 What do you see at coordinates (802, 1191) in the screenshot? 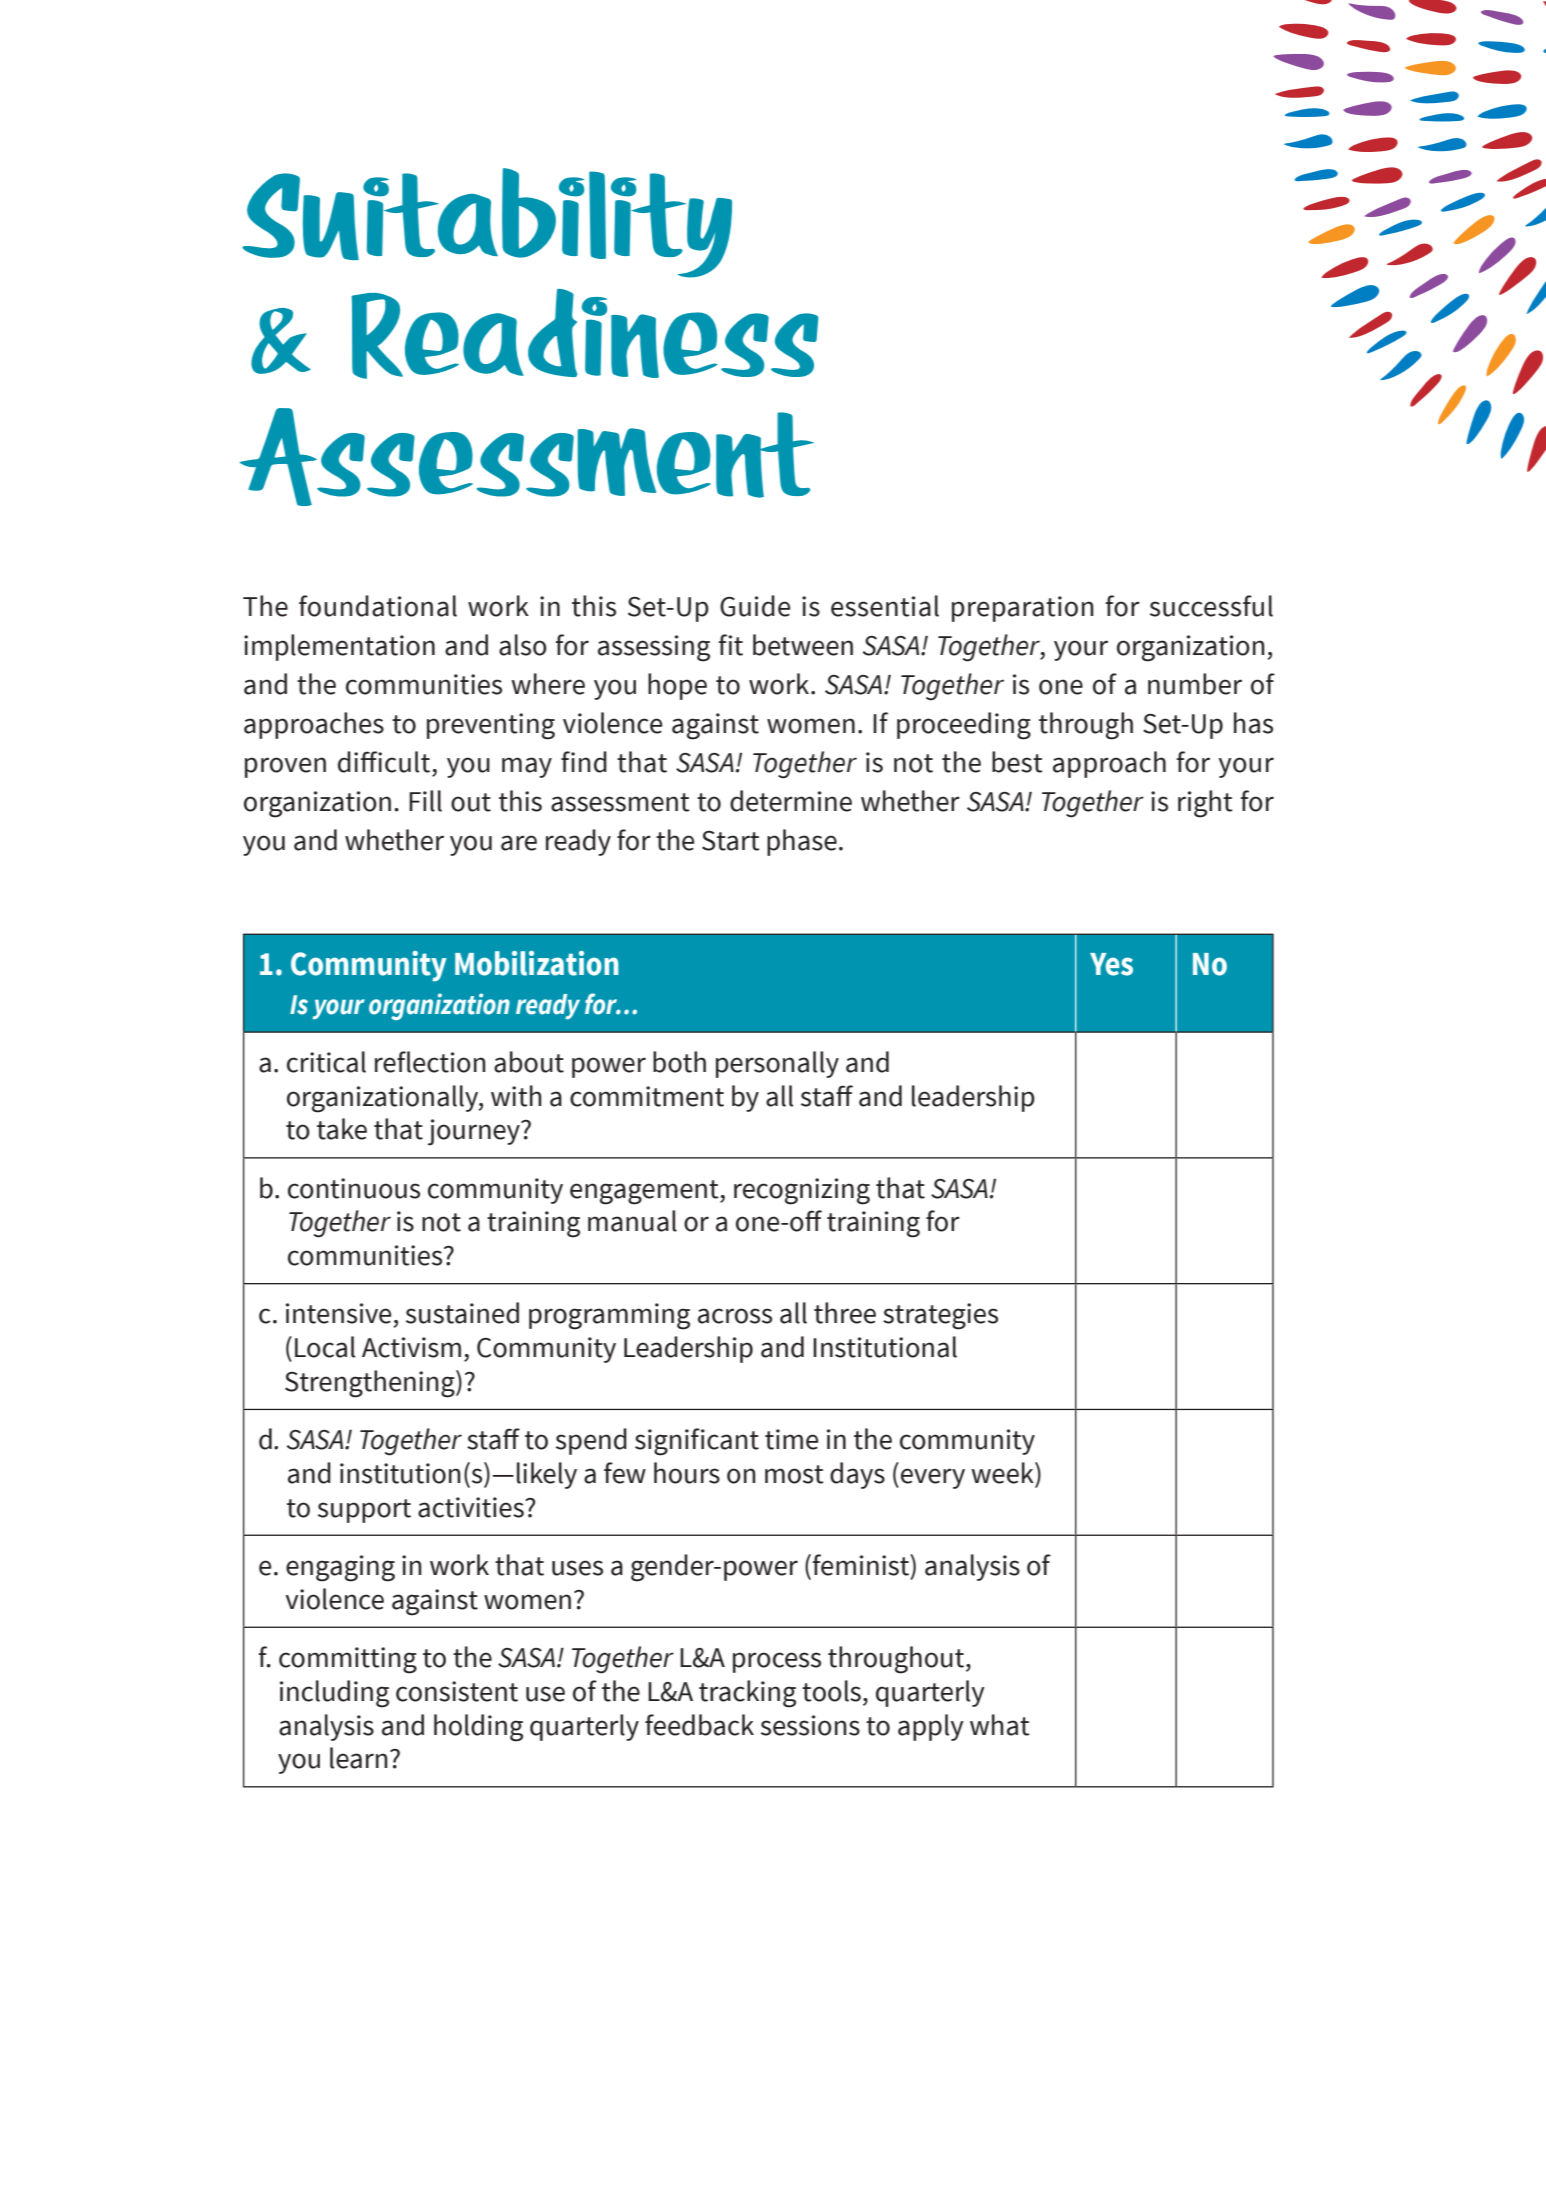
I see `recognizing` at bounding box center [802, 1191].
